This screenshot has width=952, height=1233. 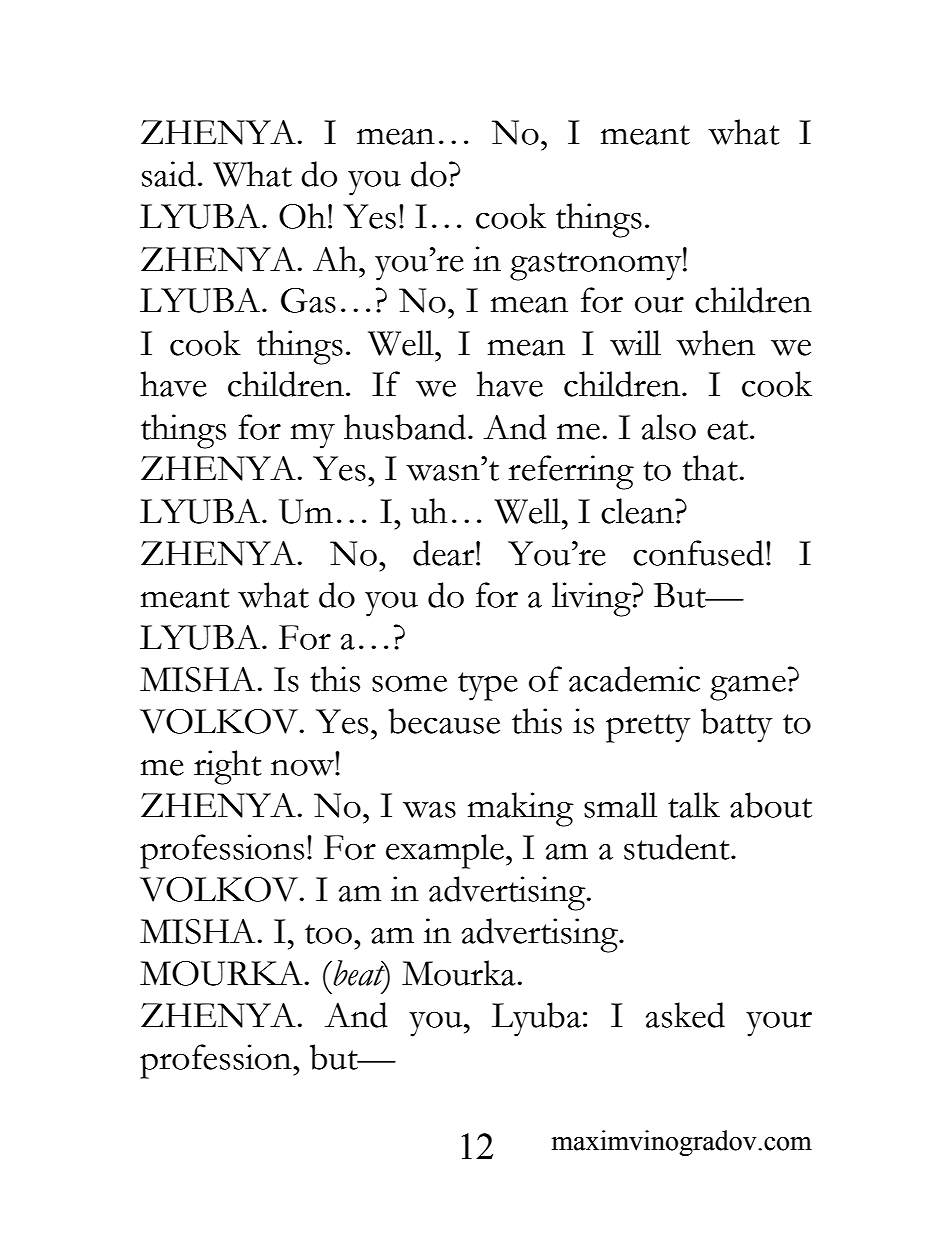 I want to click on said, so click(x=169, y=174).
